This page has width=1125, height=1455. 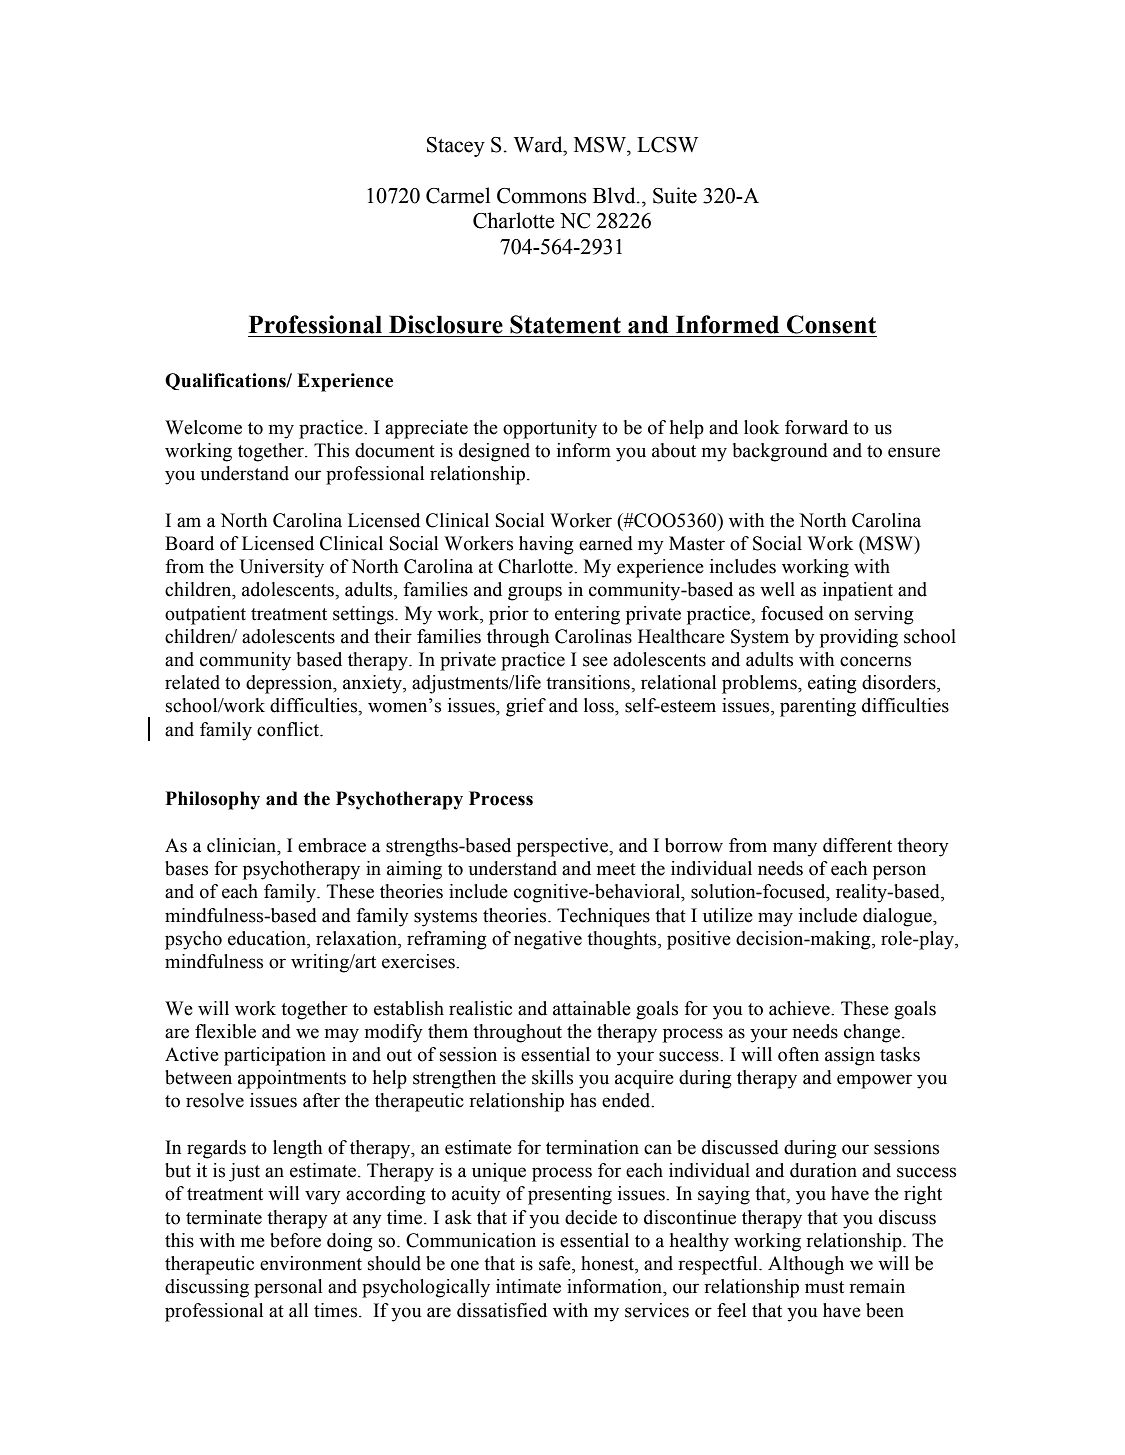 I want to click on Suite, so click(x=675, y=195).
